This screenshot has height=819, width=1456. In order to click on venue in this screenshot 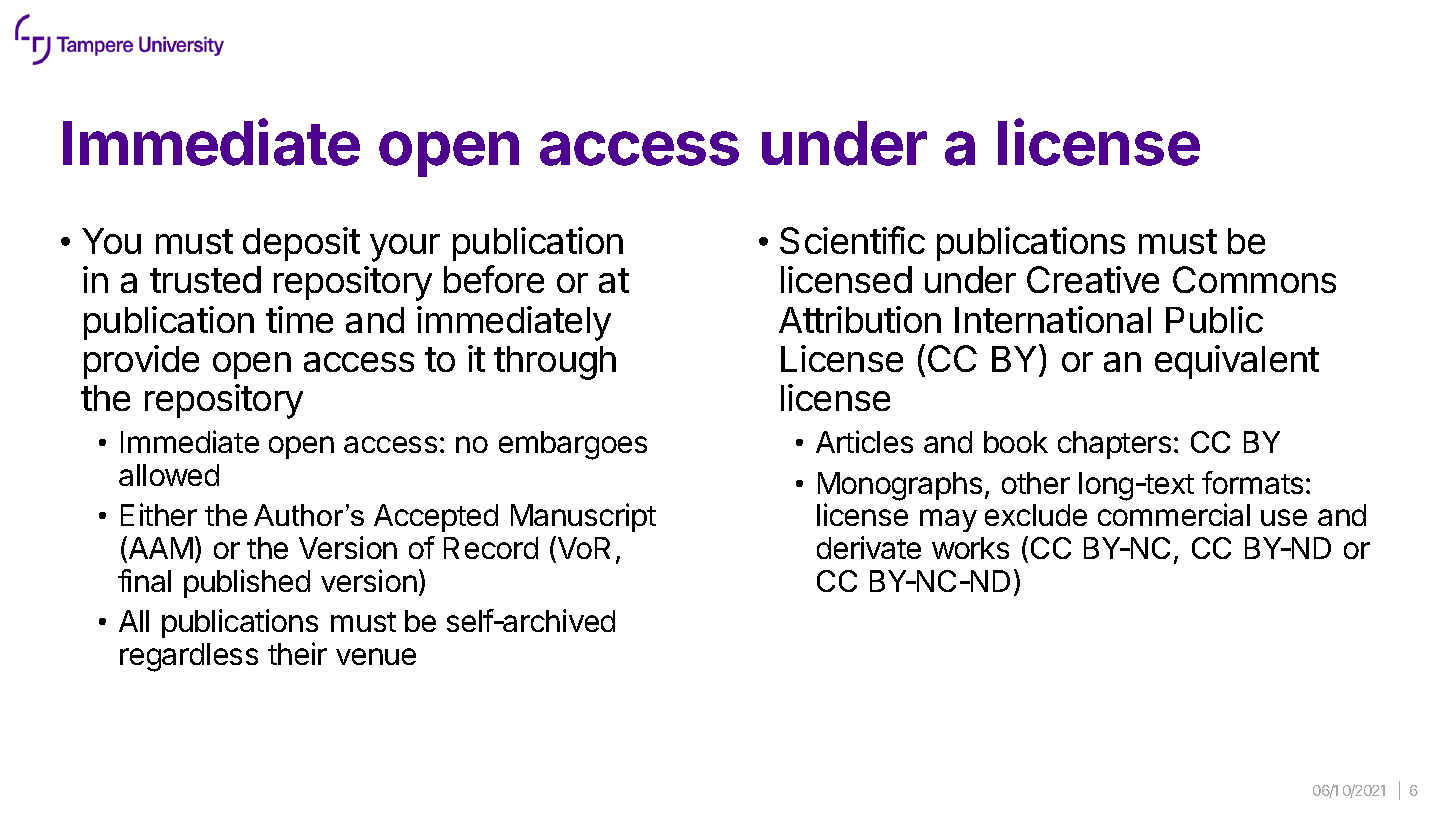, I will do `click(376, 656)`.
